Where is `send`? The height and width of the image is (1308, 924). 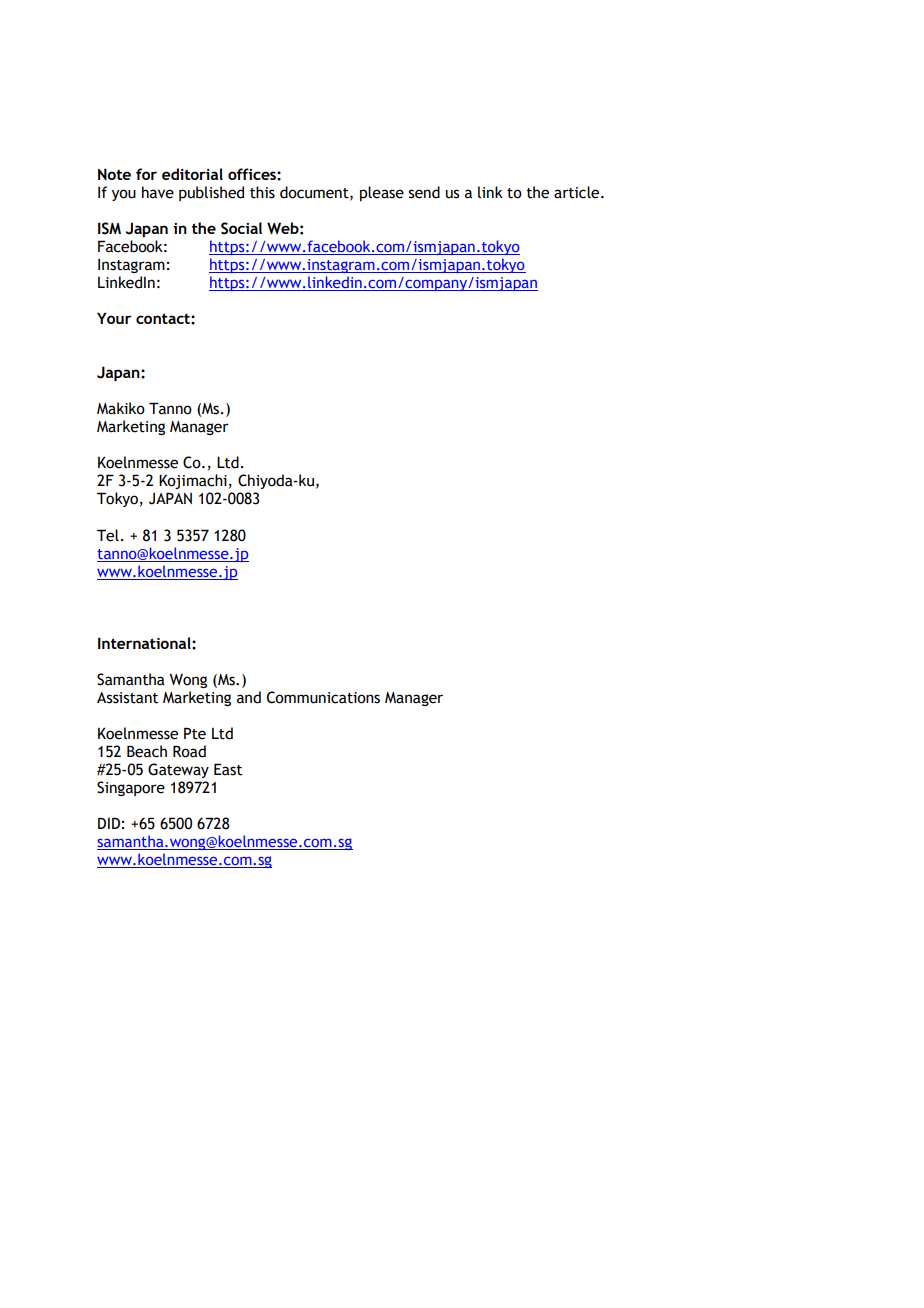 send is located at coordinates (424, 192).
